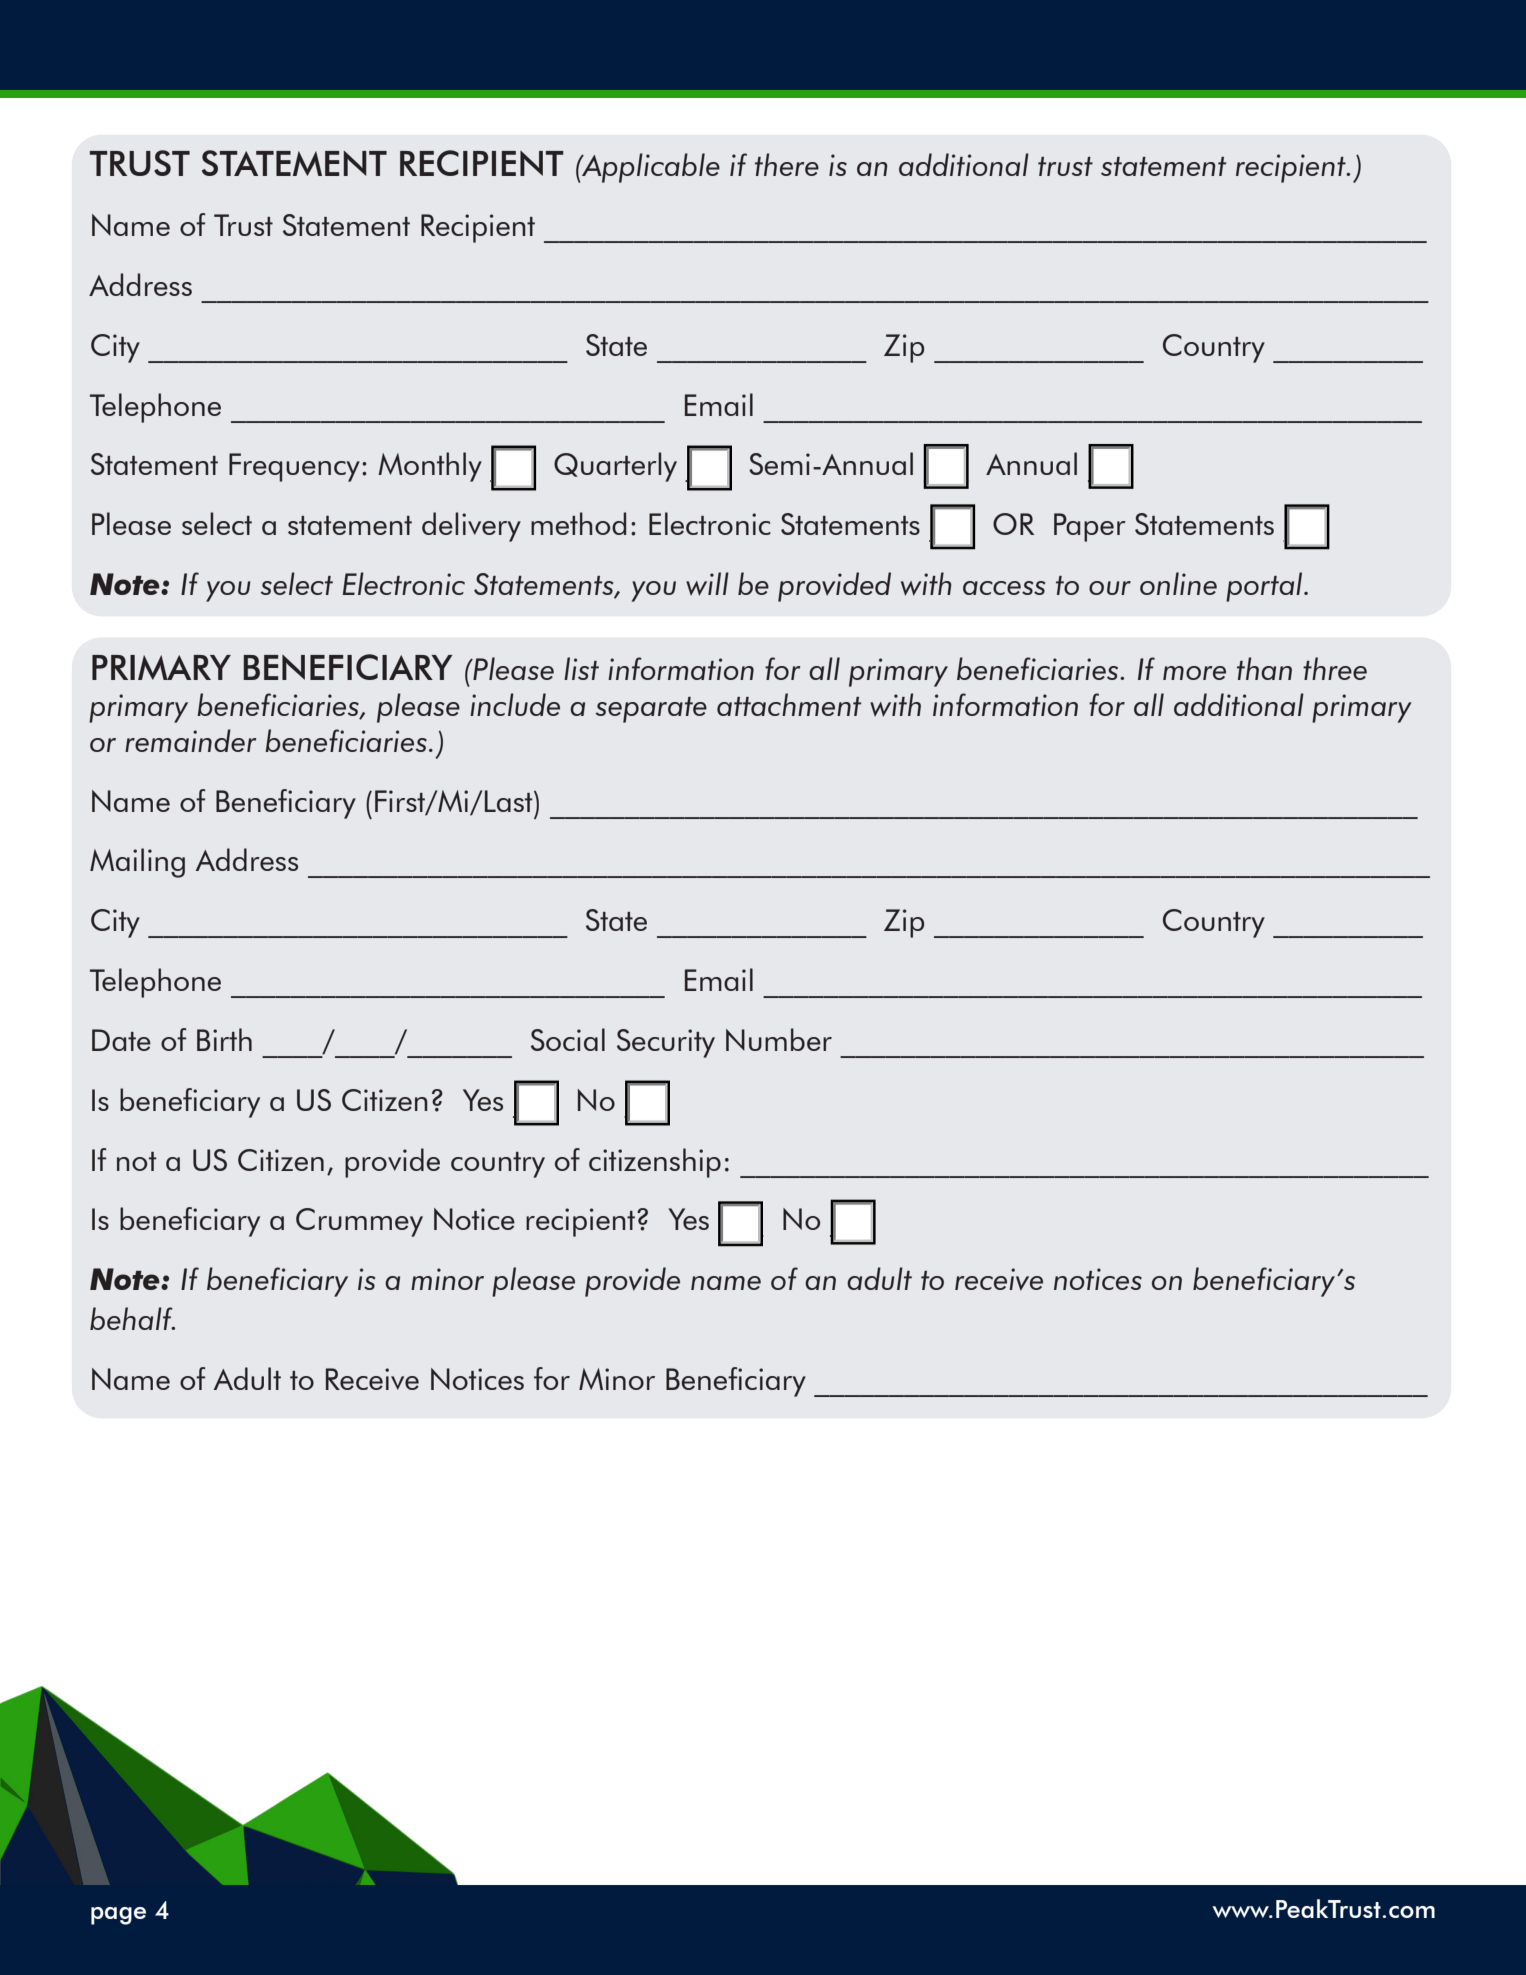  What do you see at coordinates (132, 1318) in the screenshot?
I see `behalf` at bounding box center [132, 1318].
